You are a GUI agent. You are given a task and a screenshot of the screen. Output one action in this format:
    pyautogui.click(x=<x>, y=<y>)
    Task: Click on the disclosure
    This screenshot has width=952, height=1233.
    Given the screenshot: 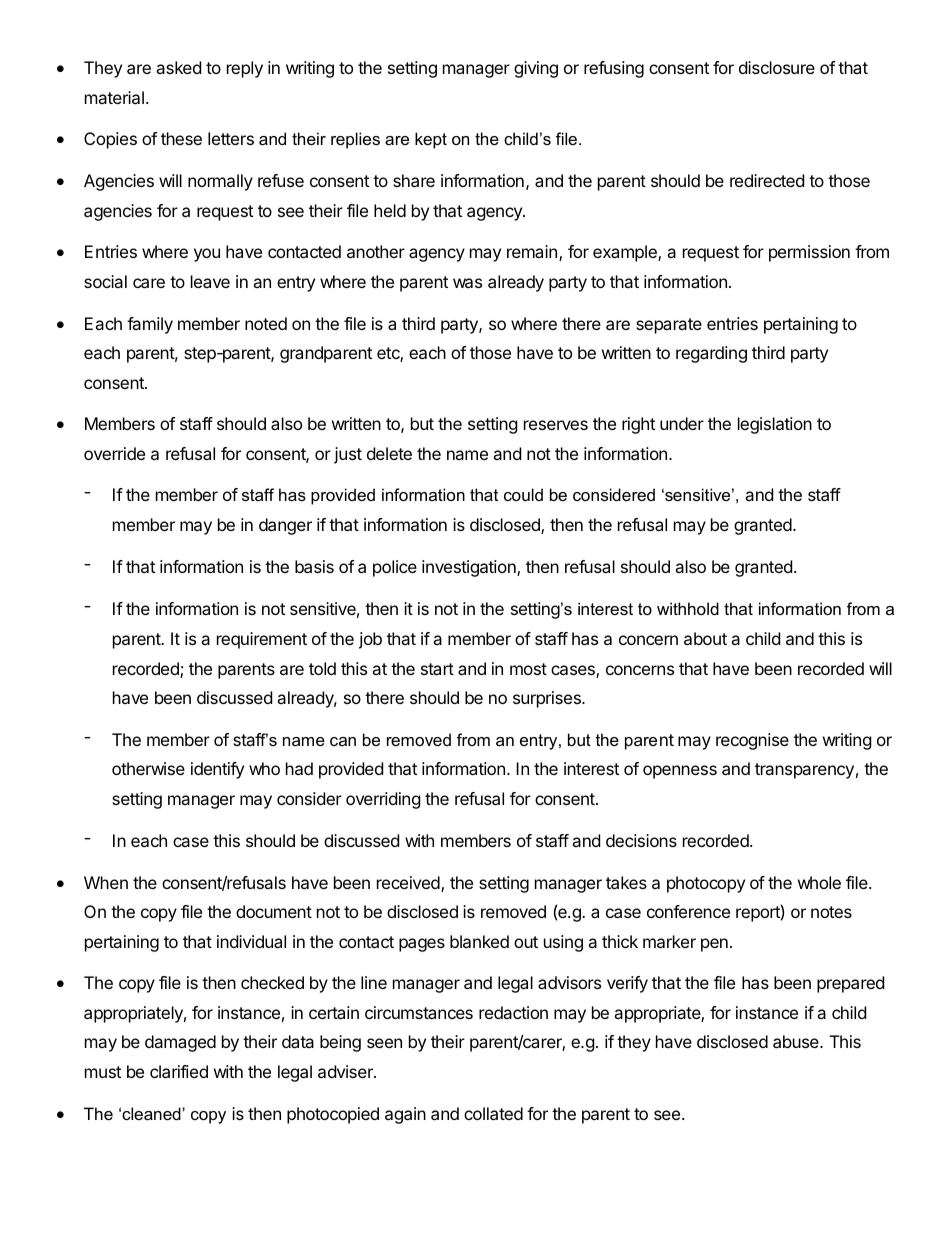 What is the action you would take?
    pyautogui.click(x=777, y=67)
